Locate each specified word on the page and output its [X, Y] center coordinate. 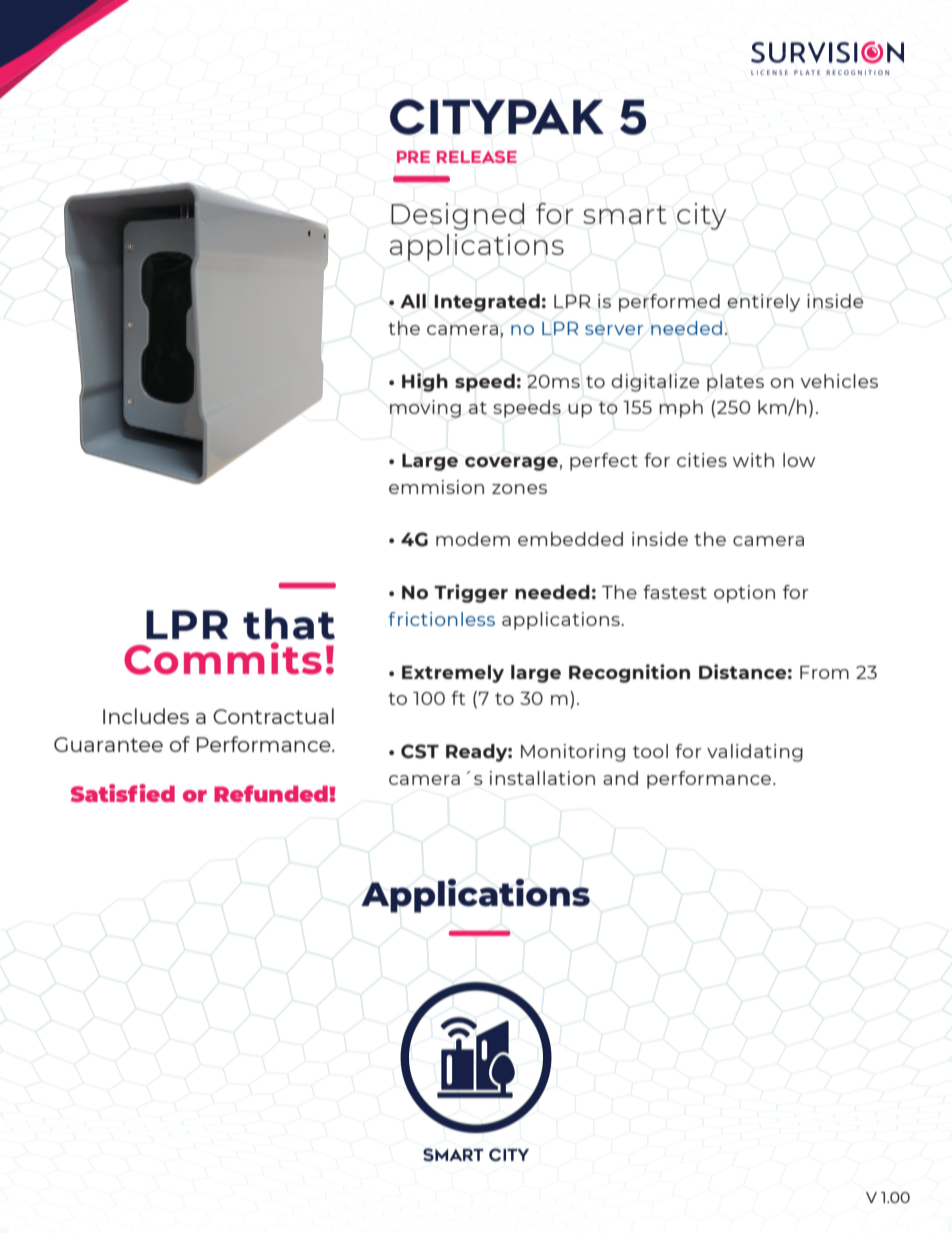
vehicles [839, 381]
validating [755, 753]
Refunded [272, 793]
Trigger [471, 593]
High [425, 382]
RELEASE [477, 157]
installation [542, 778]
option [744, 594]
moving [425, 409]
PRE [413, 157]
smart [625, 214]
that [289, 624]
